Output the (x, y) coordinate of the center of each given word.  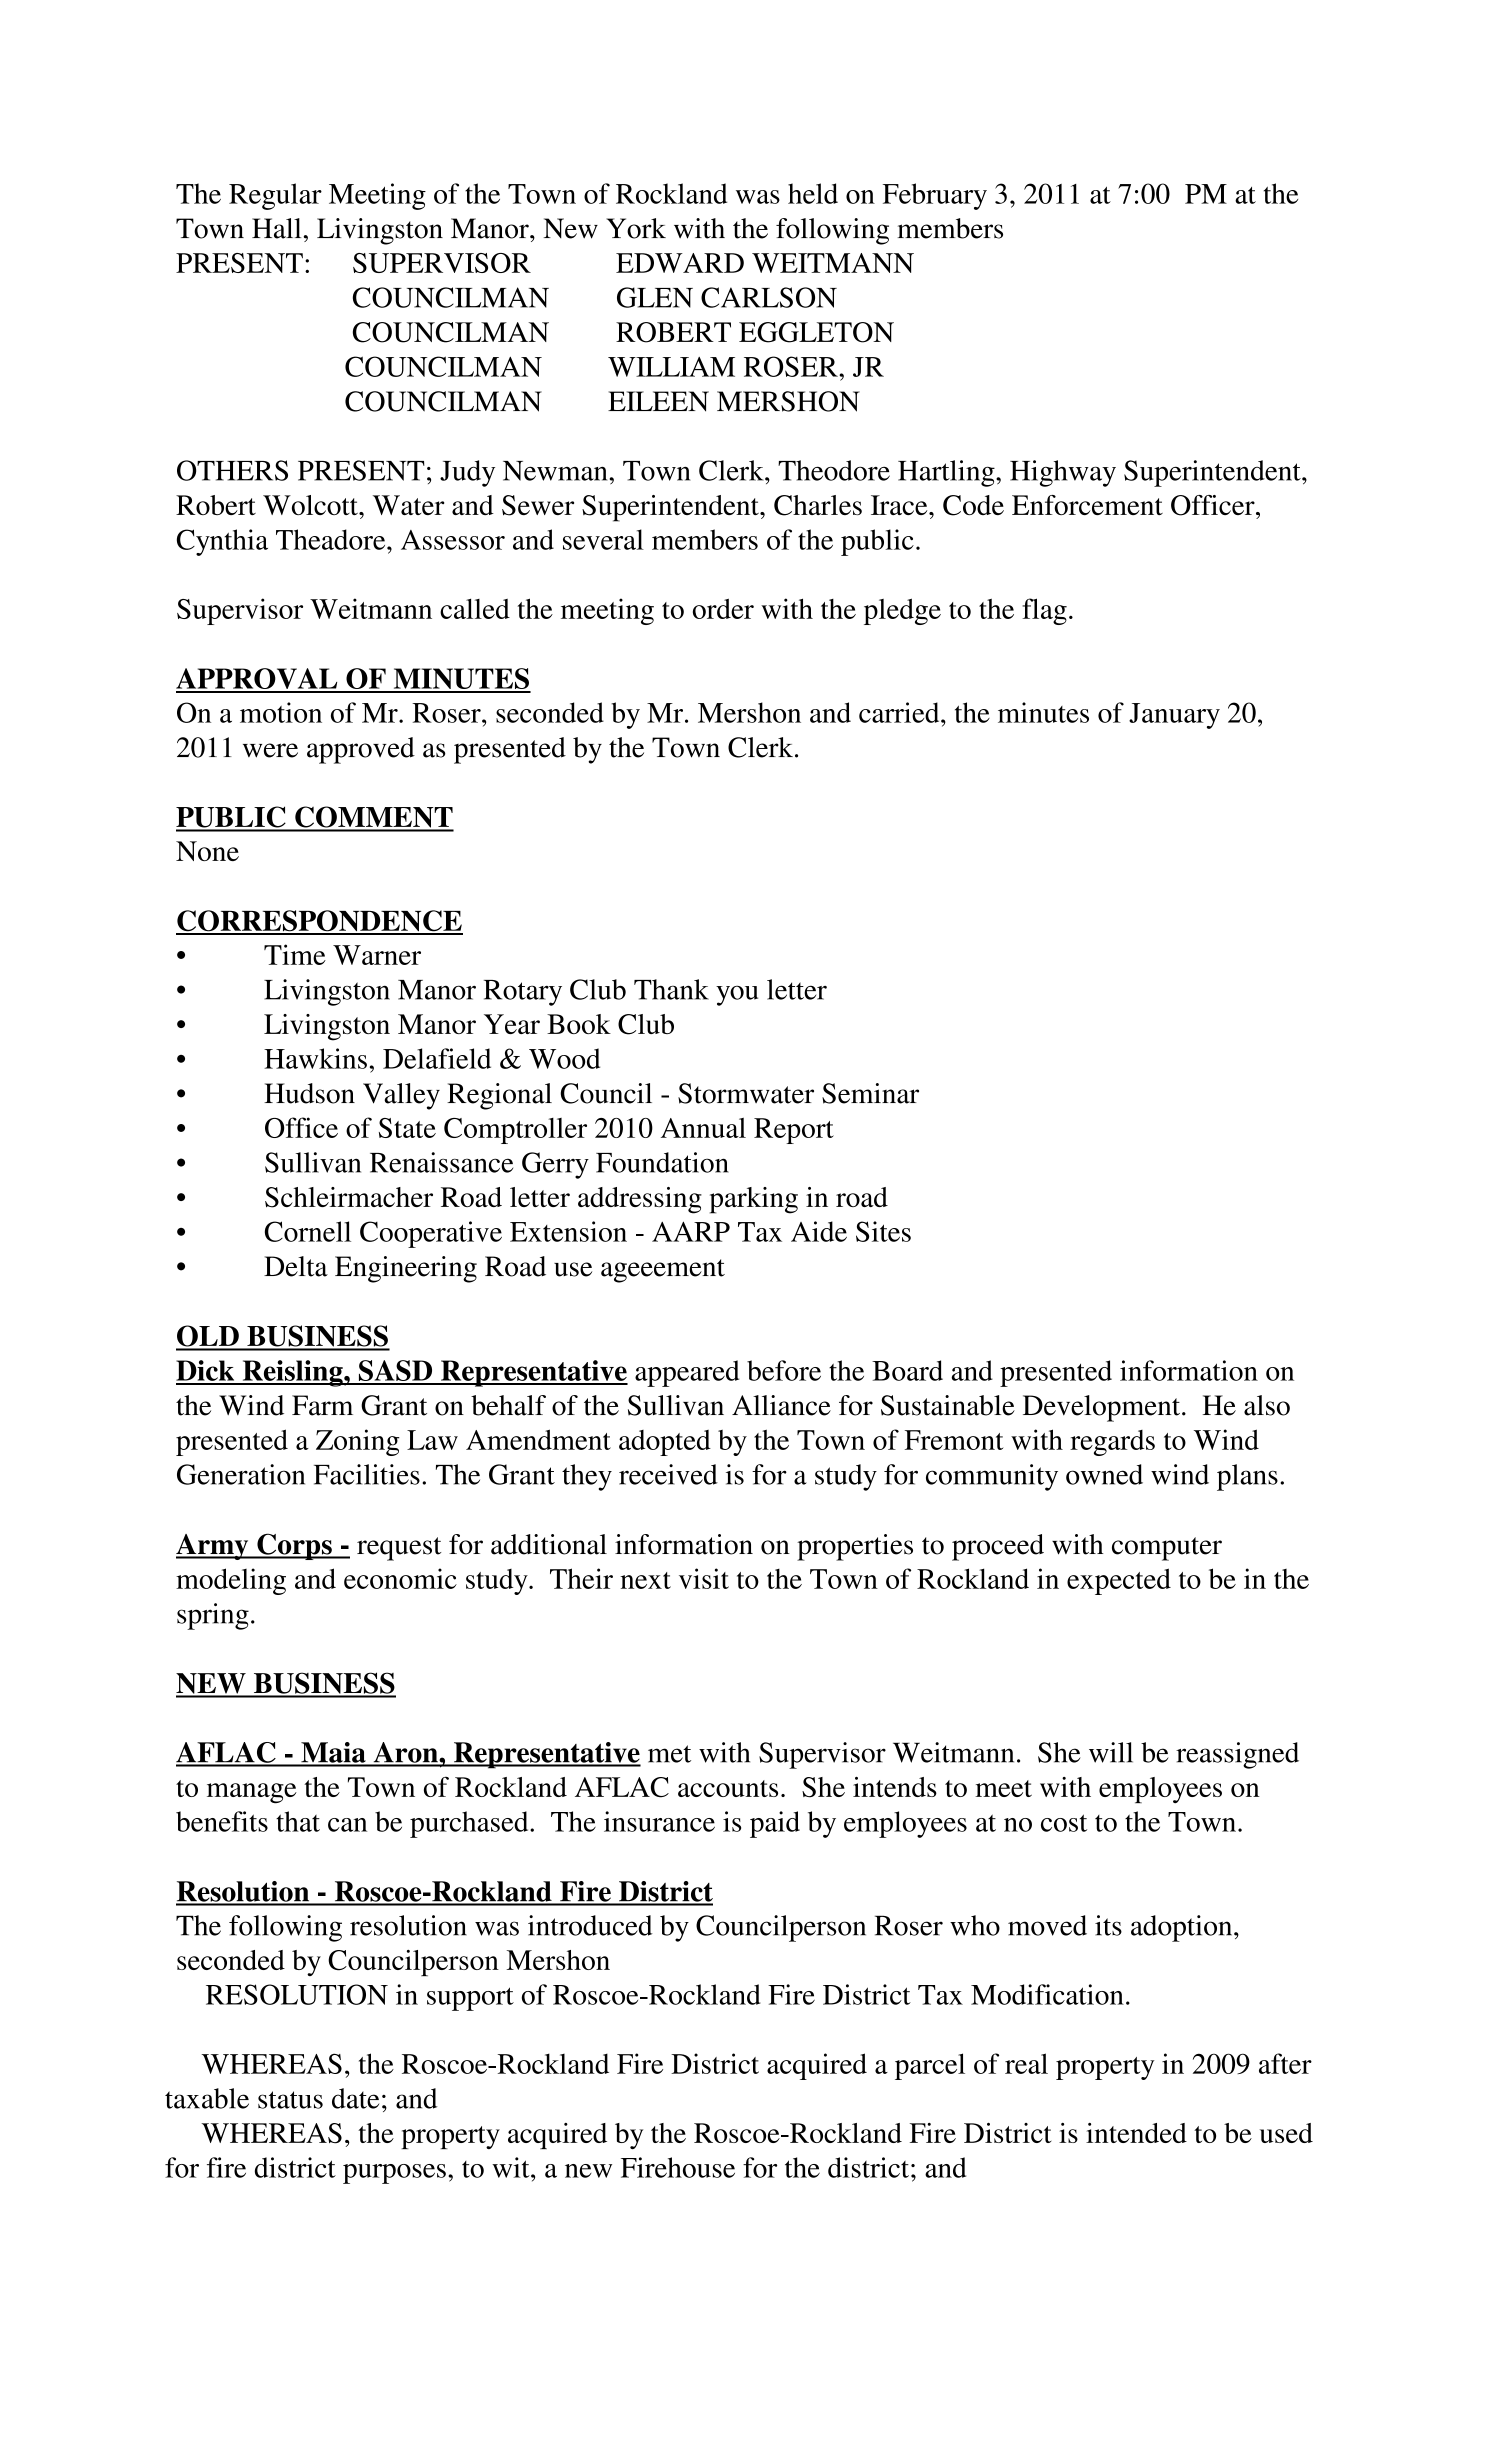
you (737, 995)
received (668, 1474)
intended (1136, 2133)
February (935, 196)
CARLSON (769, 297)
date (355, 2098)
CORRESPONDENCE (319, 922)
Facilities (367, 1474)
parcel (930, 2066)
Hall (276, 228)
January (1174, 716)
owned (1104, 1474)
